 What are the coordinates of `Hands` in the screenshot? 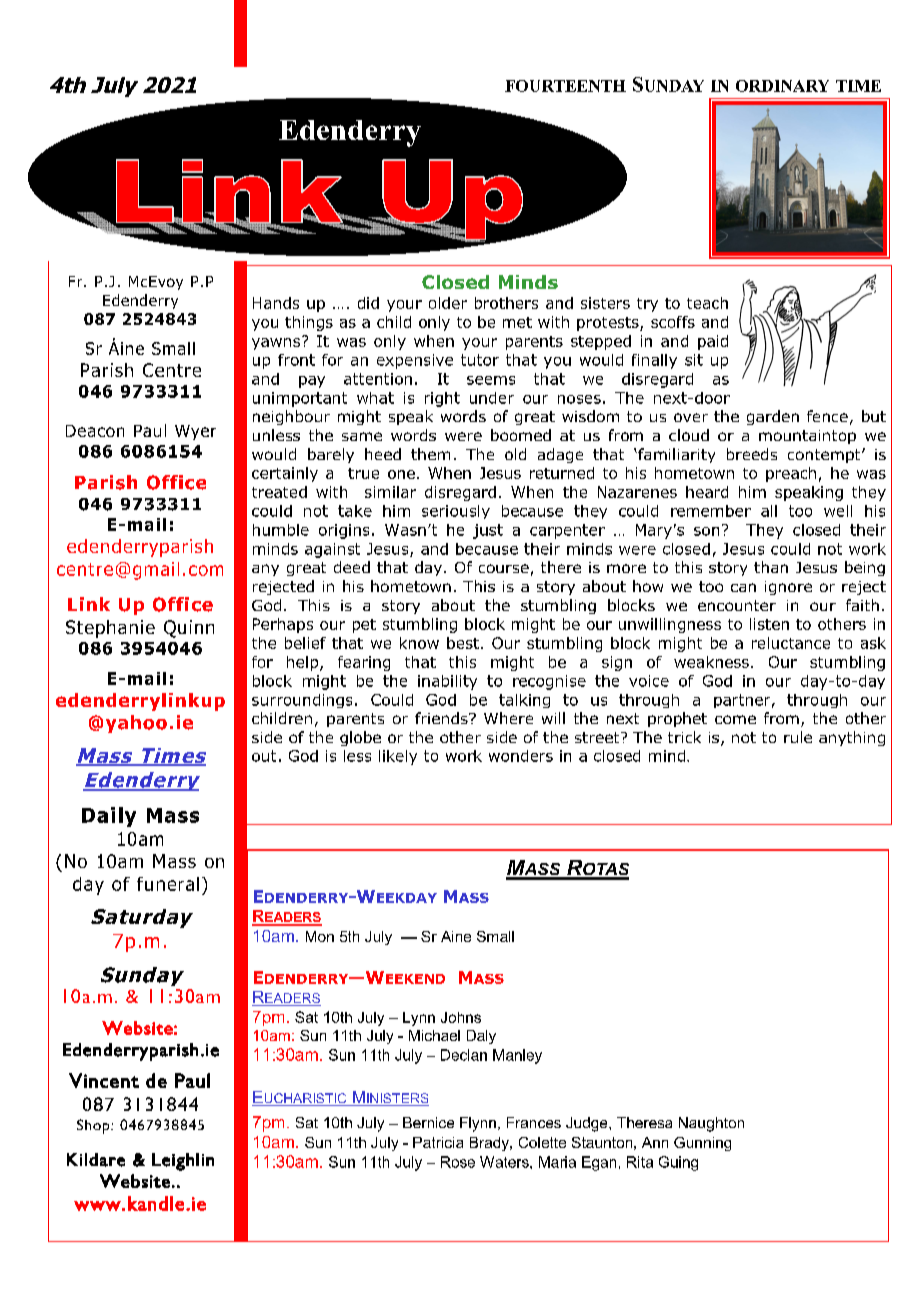 It's located at (276, 303).
